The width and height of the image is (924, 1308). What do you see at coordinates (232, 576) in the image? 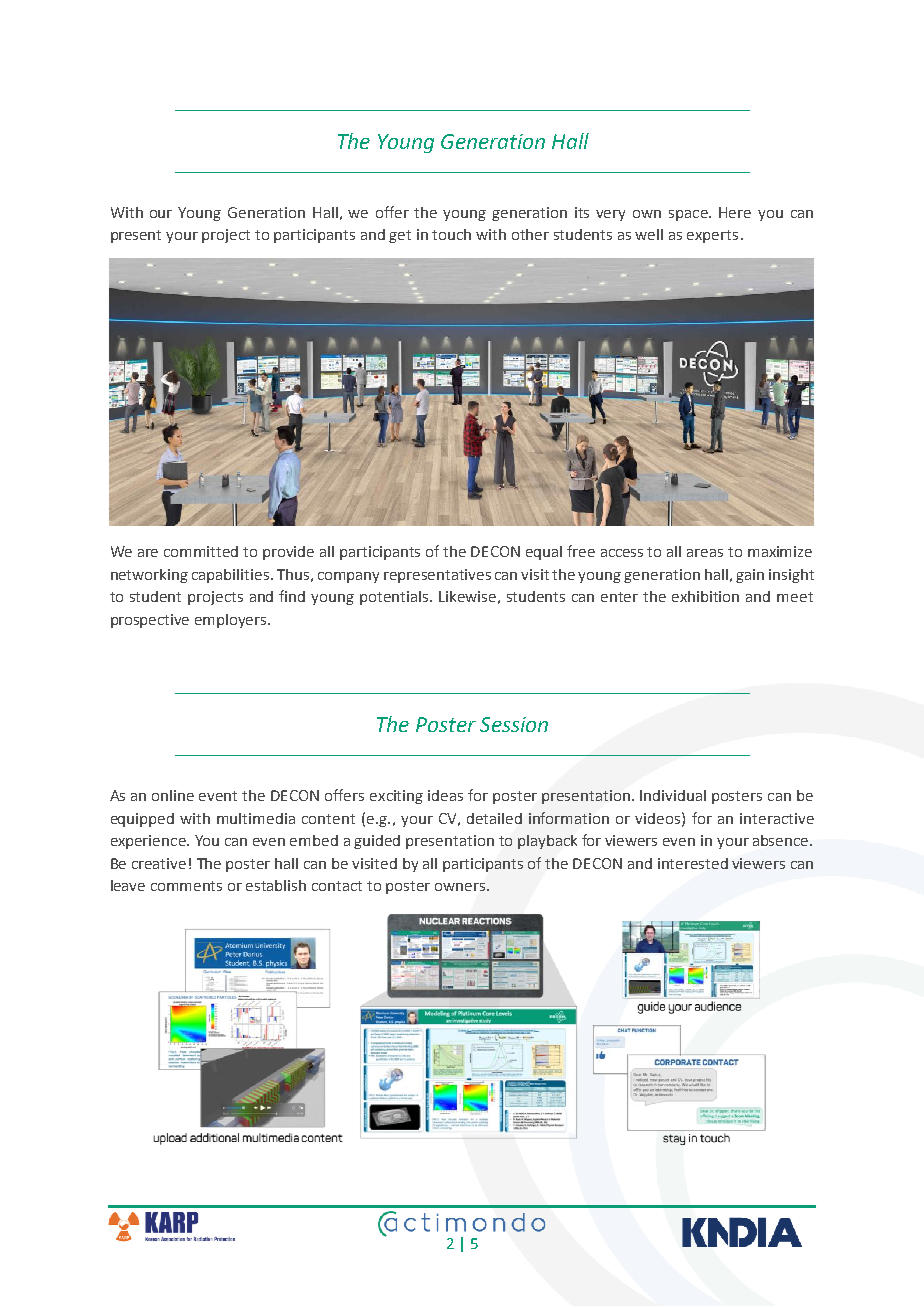
I see `capabilities` at bounding box center [232, 576].
